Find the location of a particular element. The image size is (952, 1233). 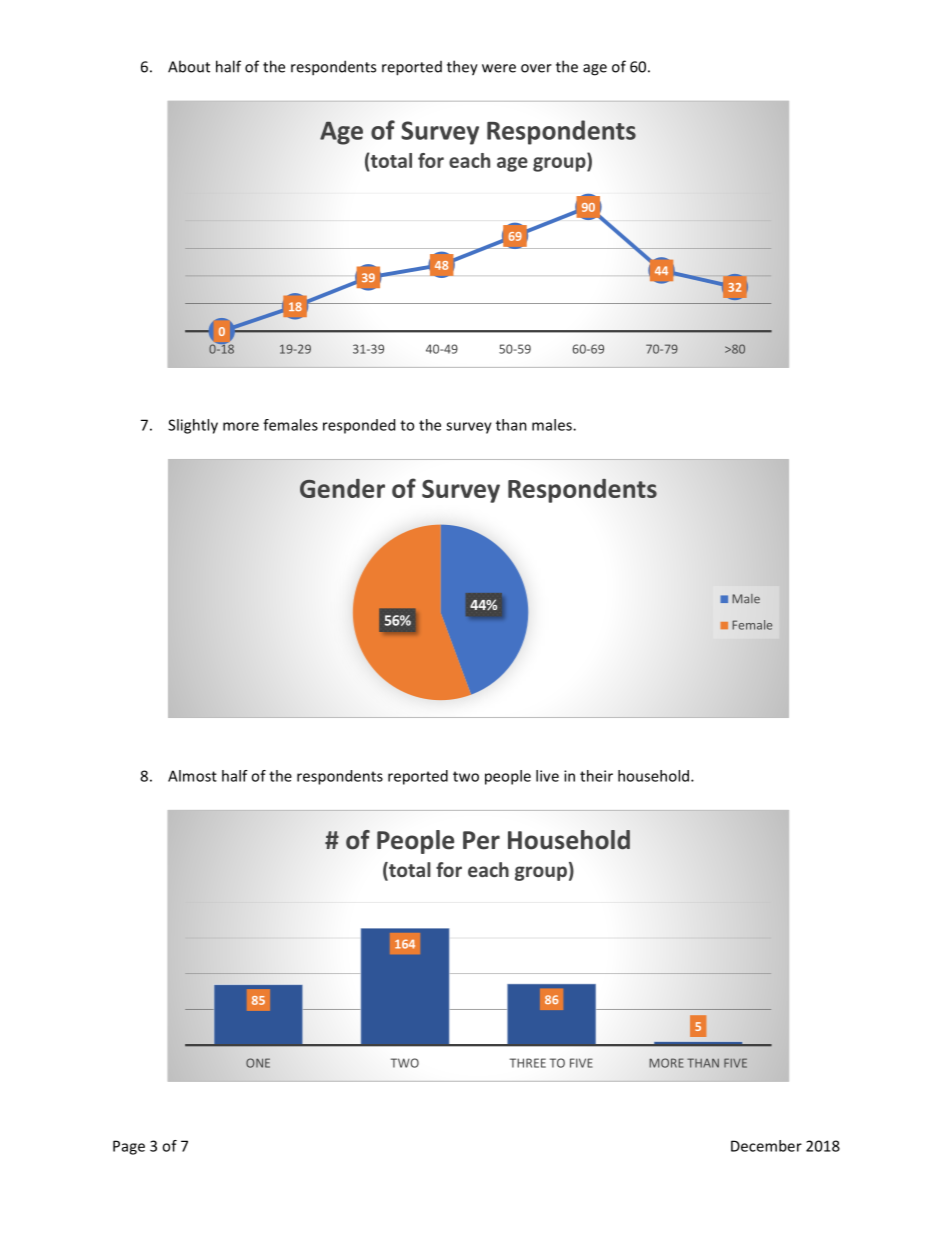

their is located at coordinates (596, 776).
